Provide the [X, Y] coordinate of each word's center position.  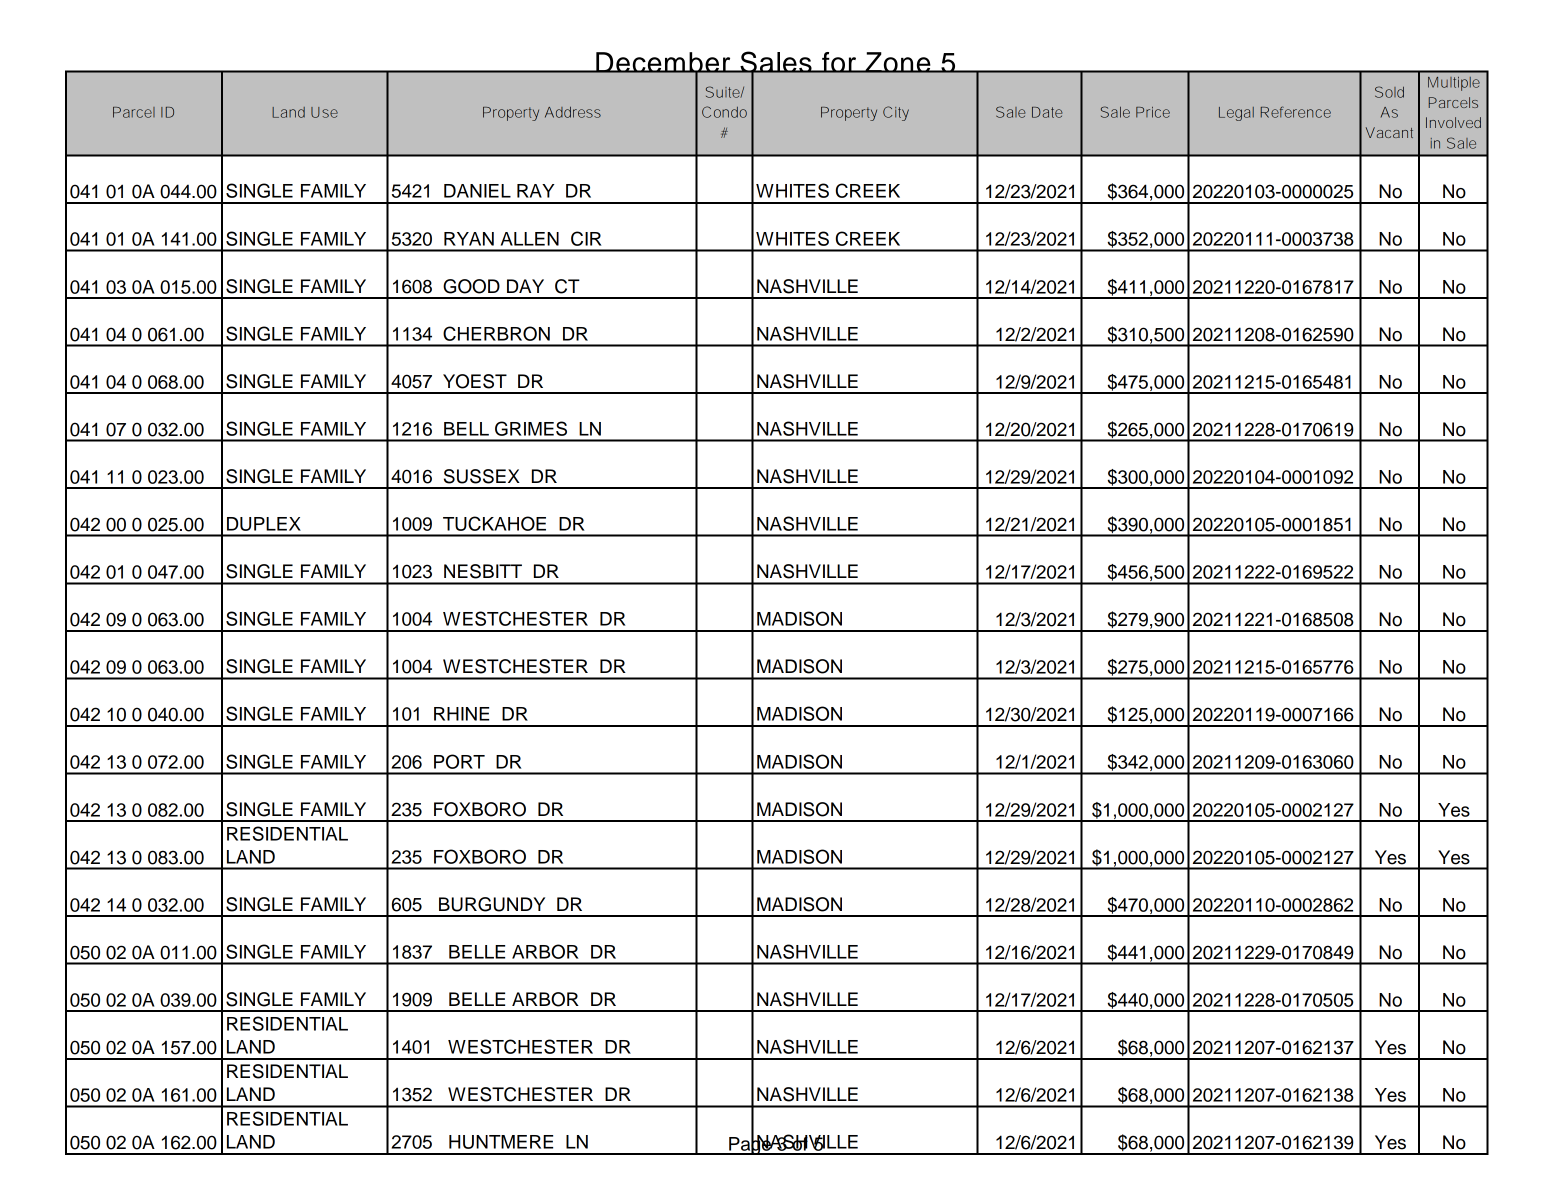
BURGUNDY [492, 904]
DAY [525, 286]
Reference [1296, 112]
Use [324, 112]
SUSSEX [482, 476]
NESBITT [483, 571]
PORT [459, 761]
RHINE [461, 714]
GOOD [471, 286]
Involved [1453, 122]
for [839, 62]
